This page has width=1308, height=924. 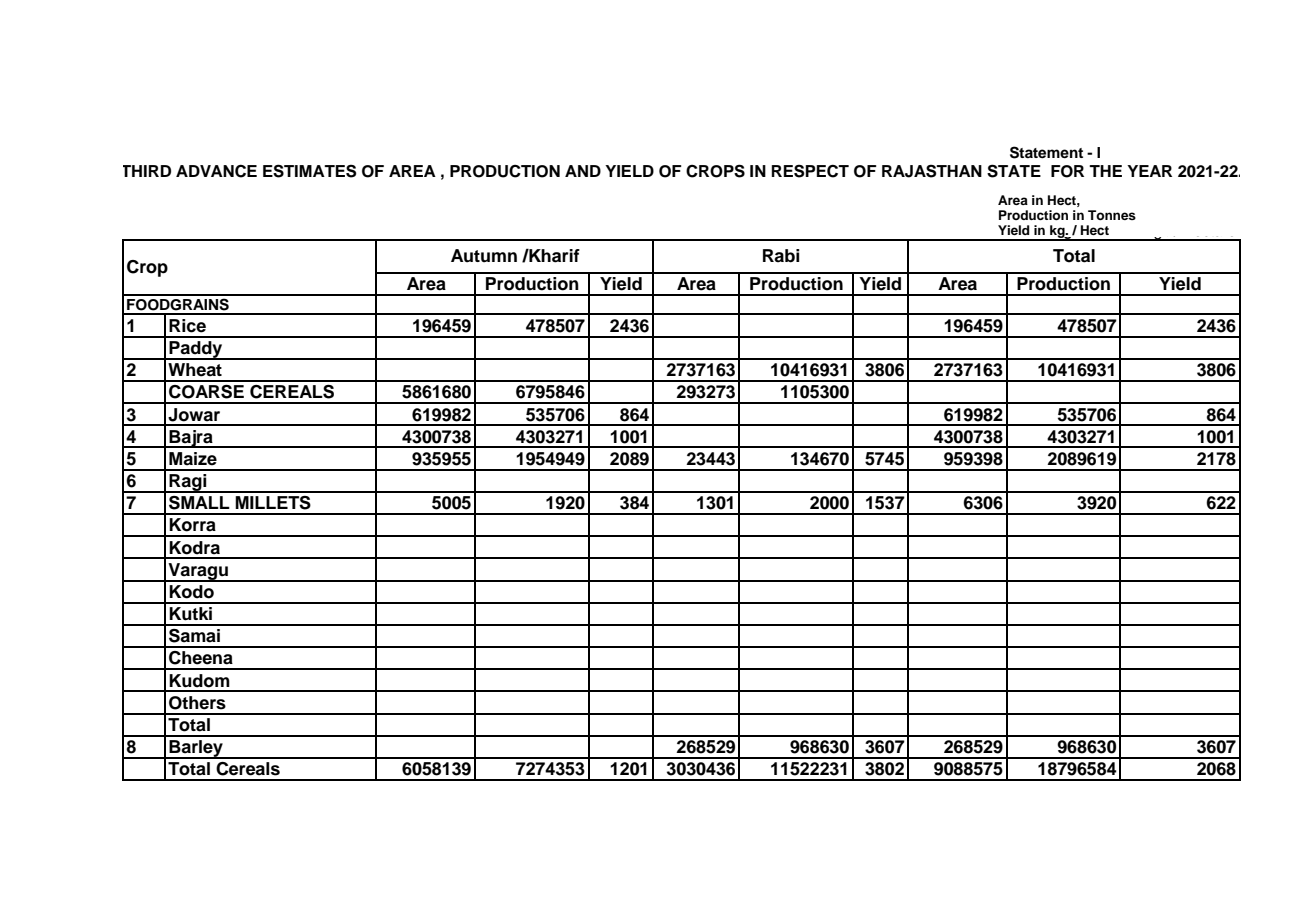 I want to click on RAJASTHAN, so click(x=932, y=171).
